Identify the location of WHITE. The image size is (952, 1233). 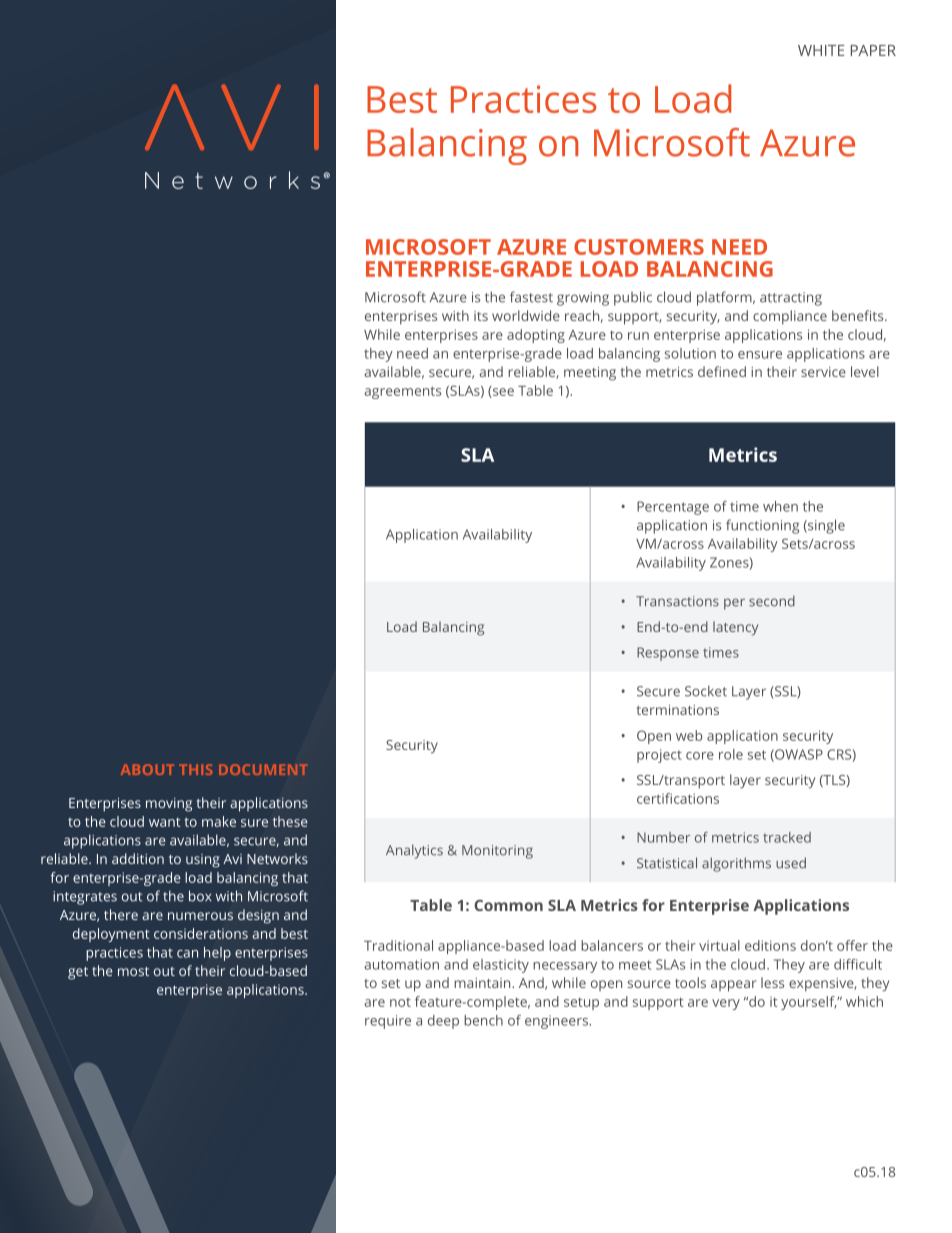
(821, 50).
